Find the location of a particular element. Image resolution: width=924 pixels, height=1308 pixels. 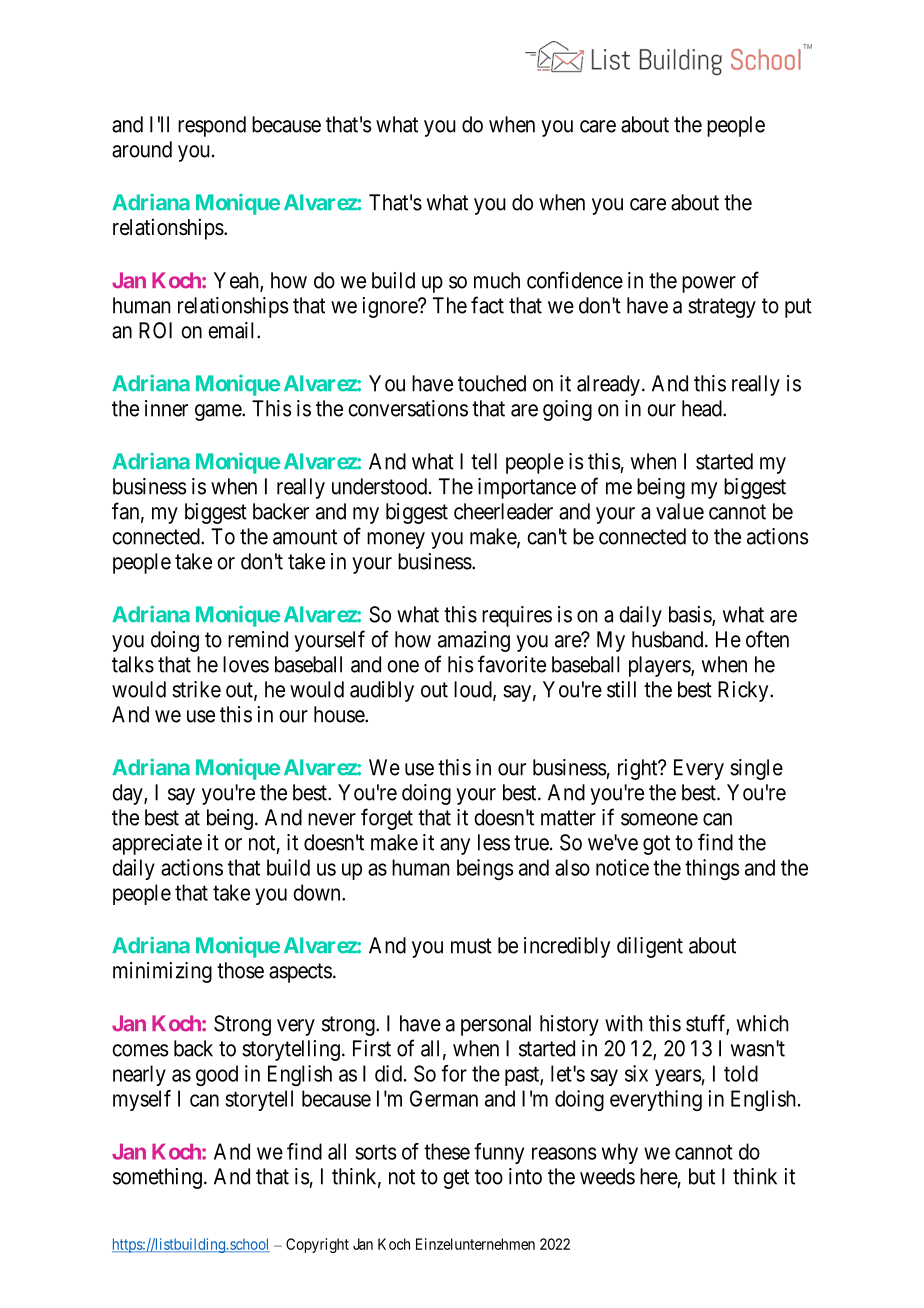

game is located at coordinates (219, 412).
